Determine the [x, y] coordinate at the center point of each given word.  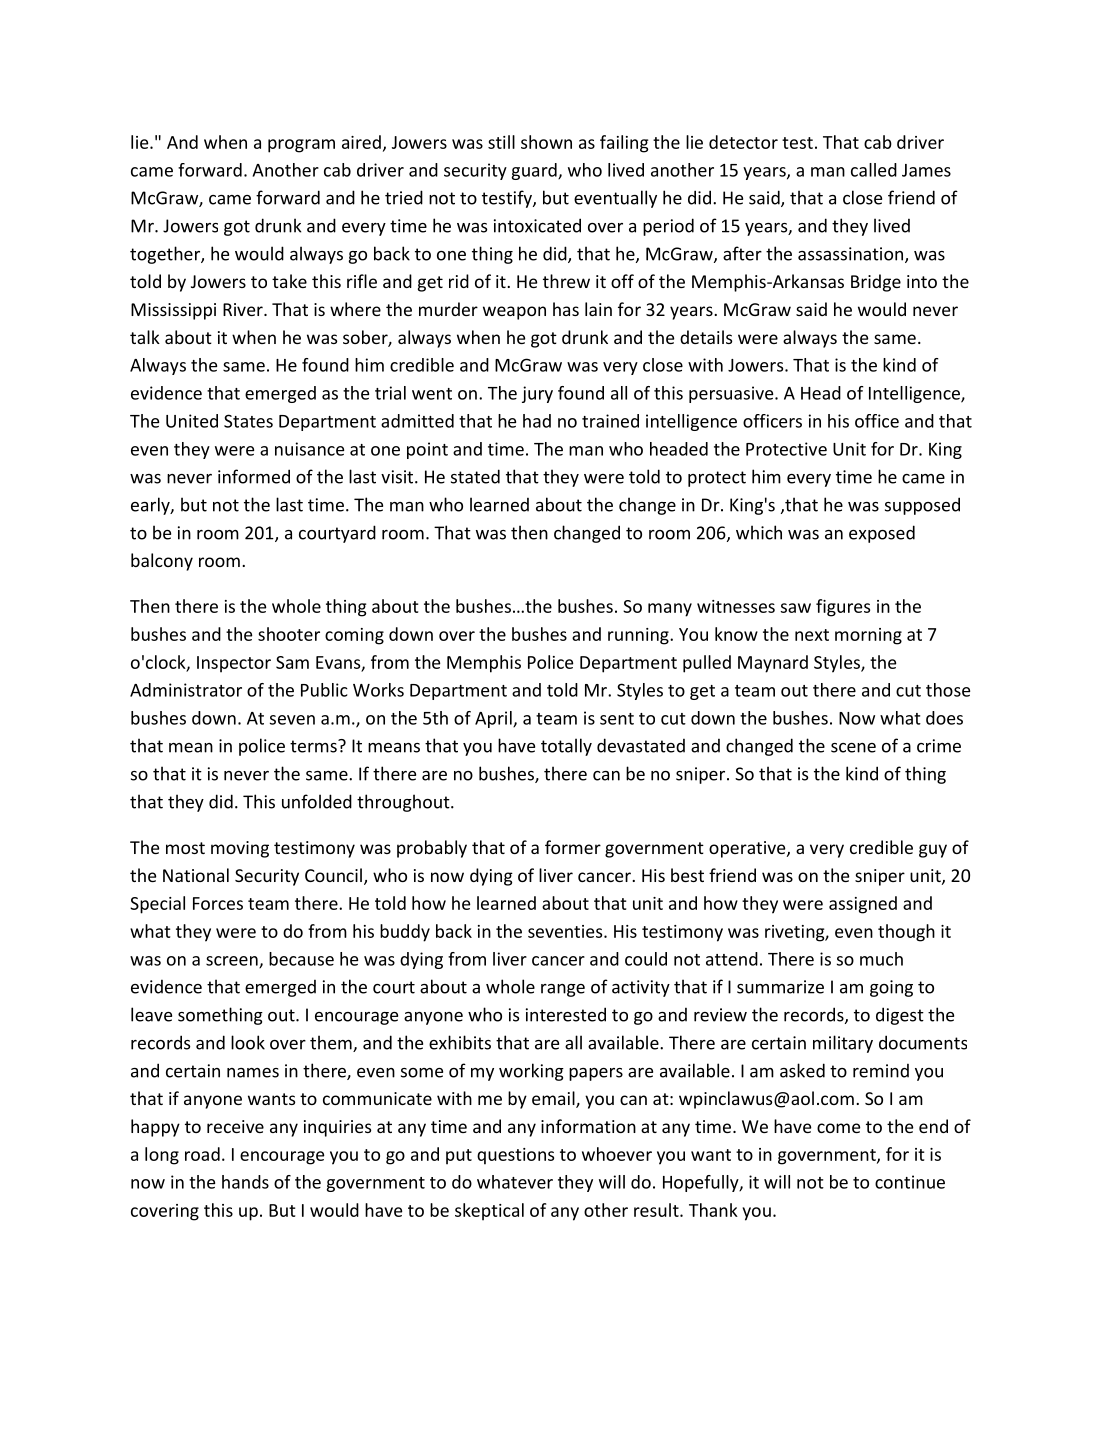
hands [245, 1182]
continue [910, 1182]
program [301, 146]
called [874, 170]
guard [535, 171]
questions [515, 1156]
